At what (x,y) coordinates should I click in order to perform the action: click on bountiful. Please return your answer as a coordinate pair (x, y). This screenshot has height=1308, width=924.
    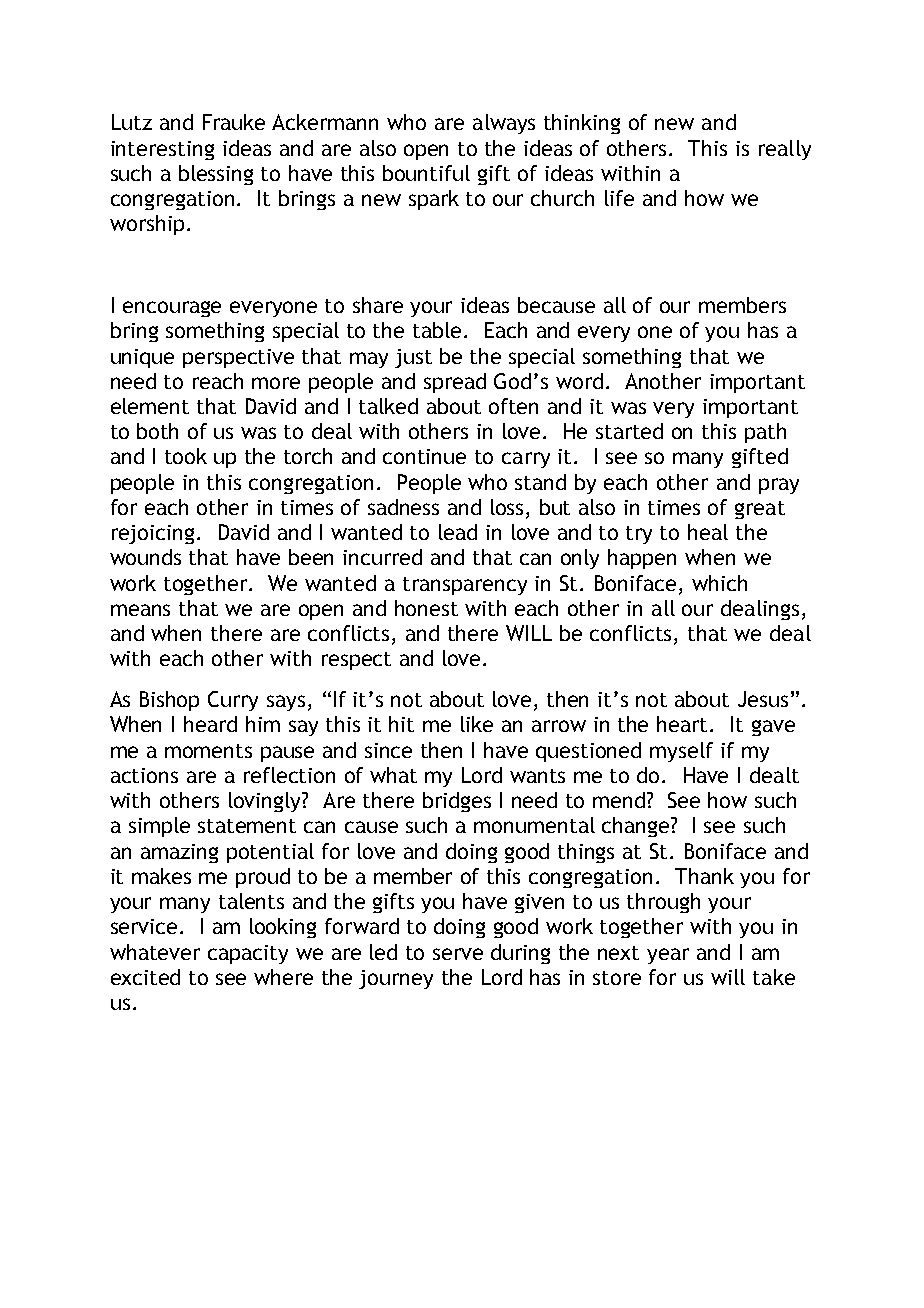
    Looking at the image, I should click on (426, 173).
